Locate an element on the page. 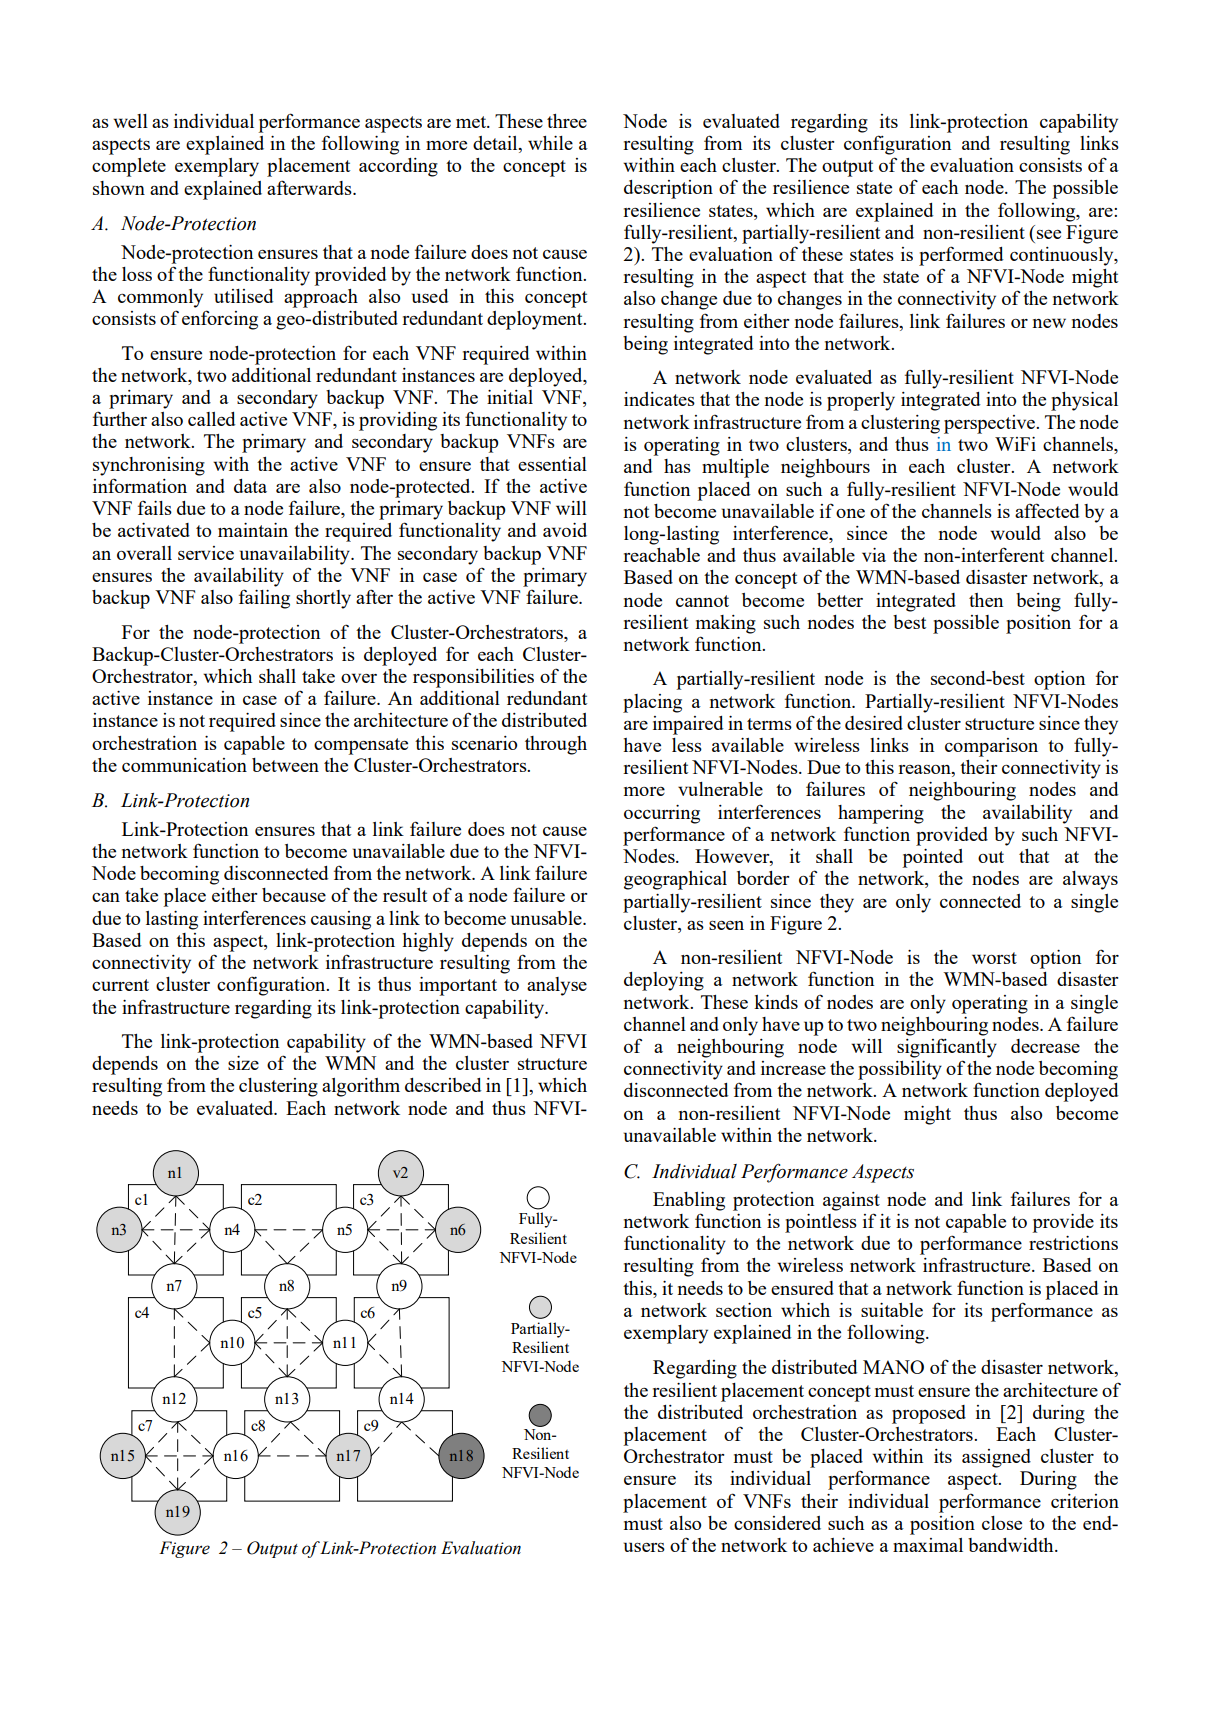  then is located at coordinates (986, 600).
